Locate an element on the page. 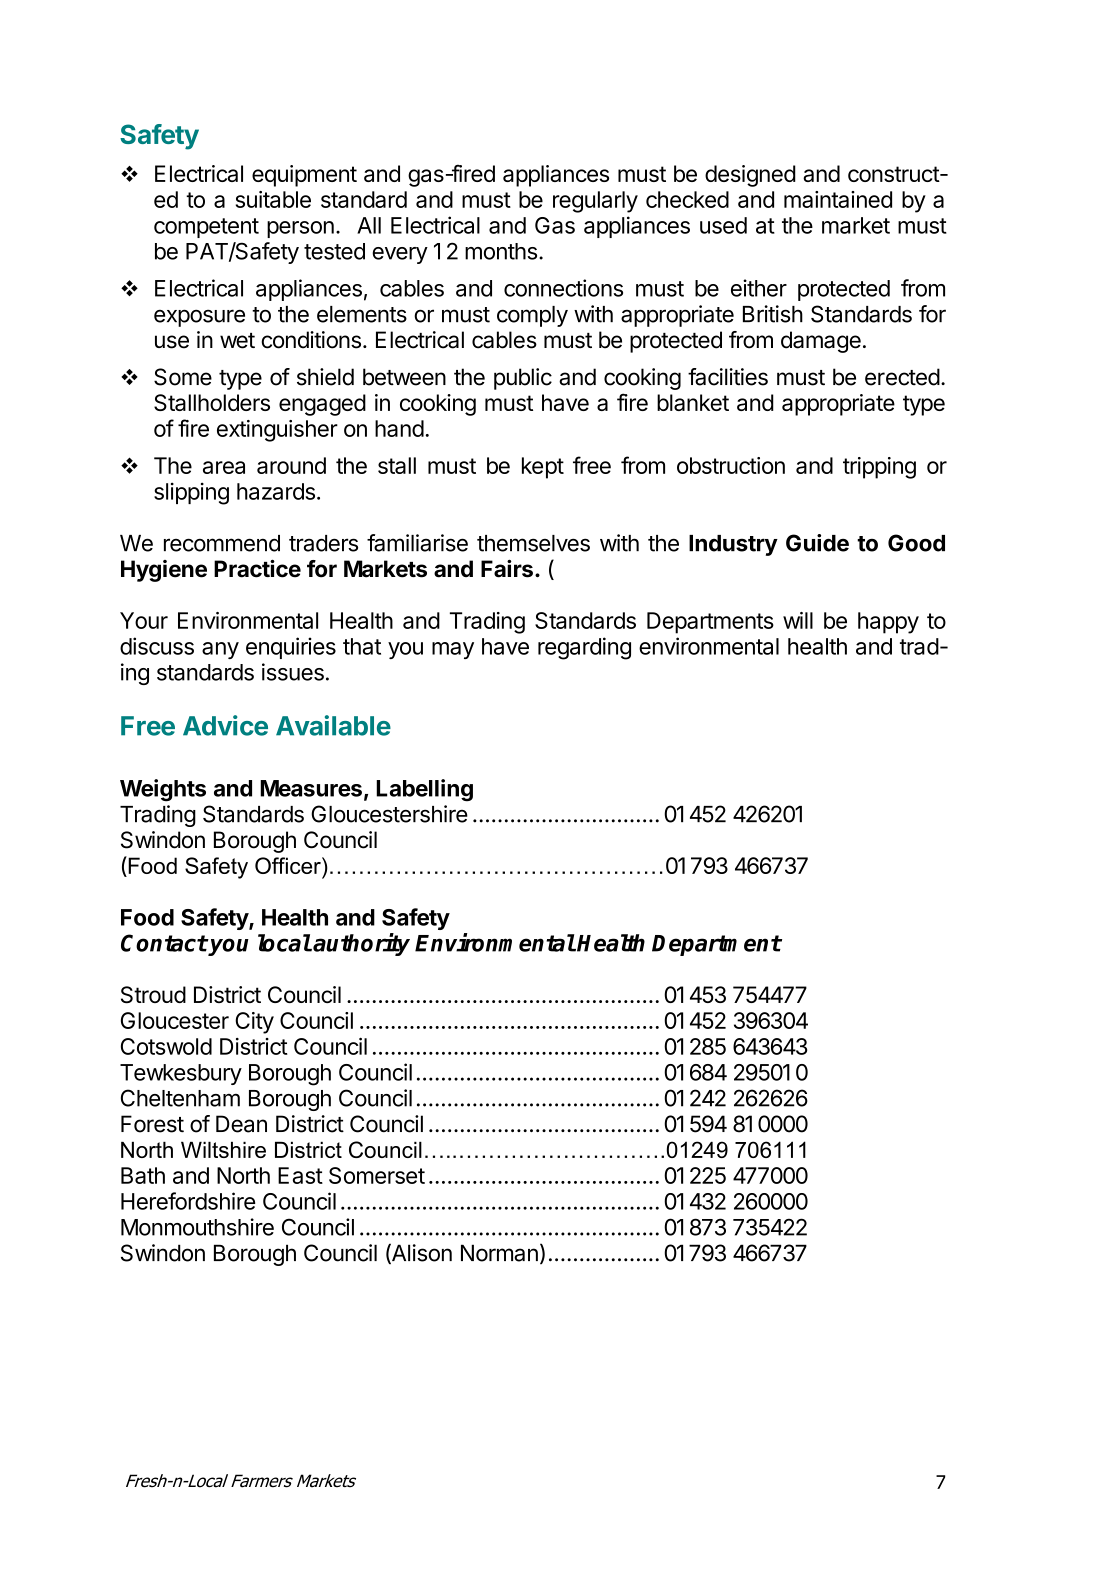 The height and width of the document is (1575, 1114). regularly is located at coordinates (595, 202).
